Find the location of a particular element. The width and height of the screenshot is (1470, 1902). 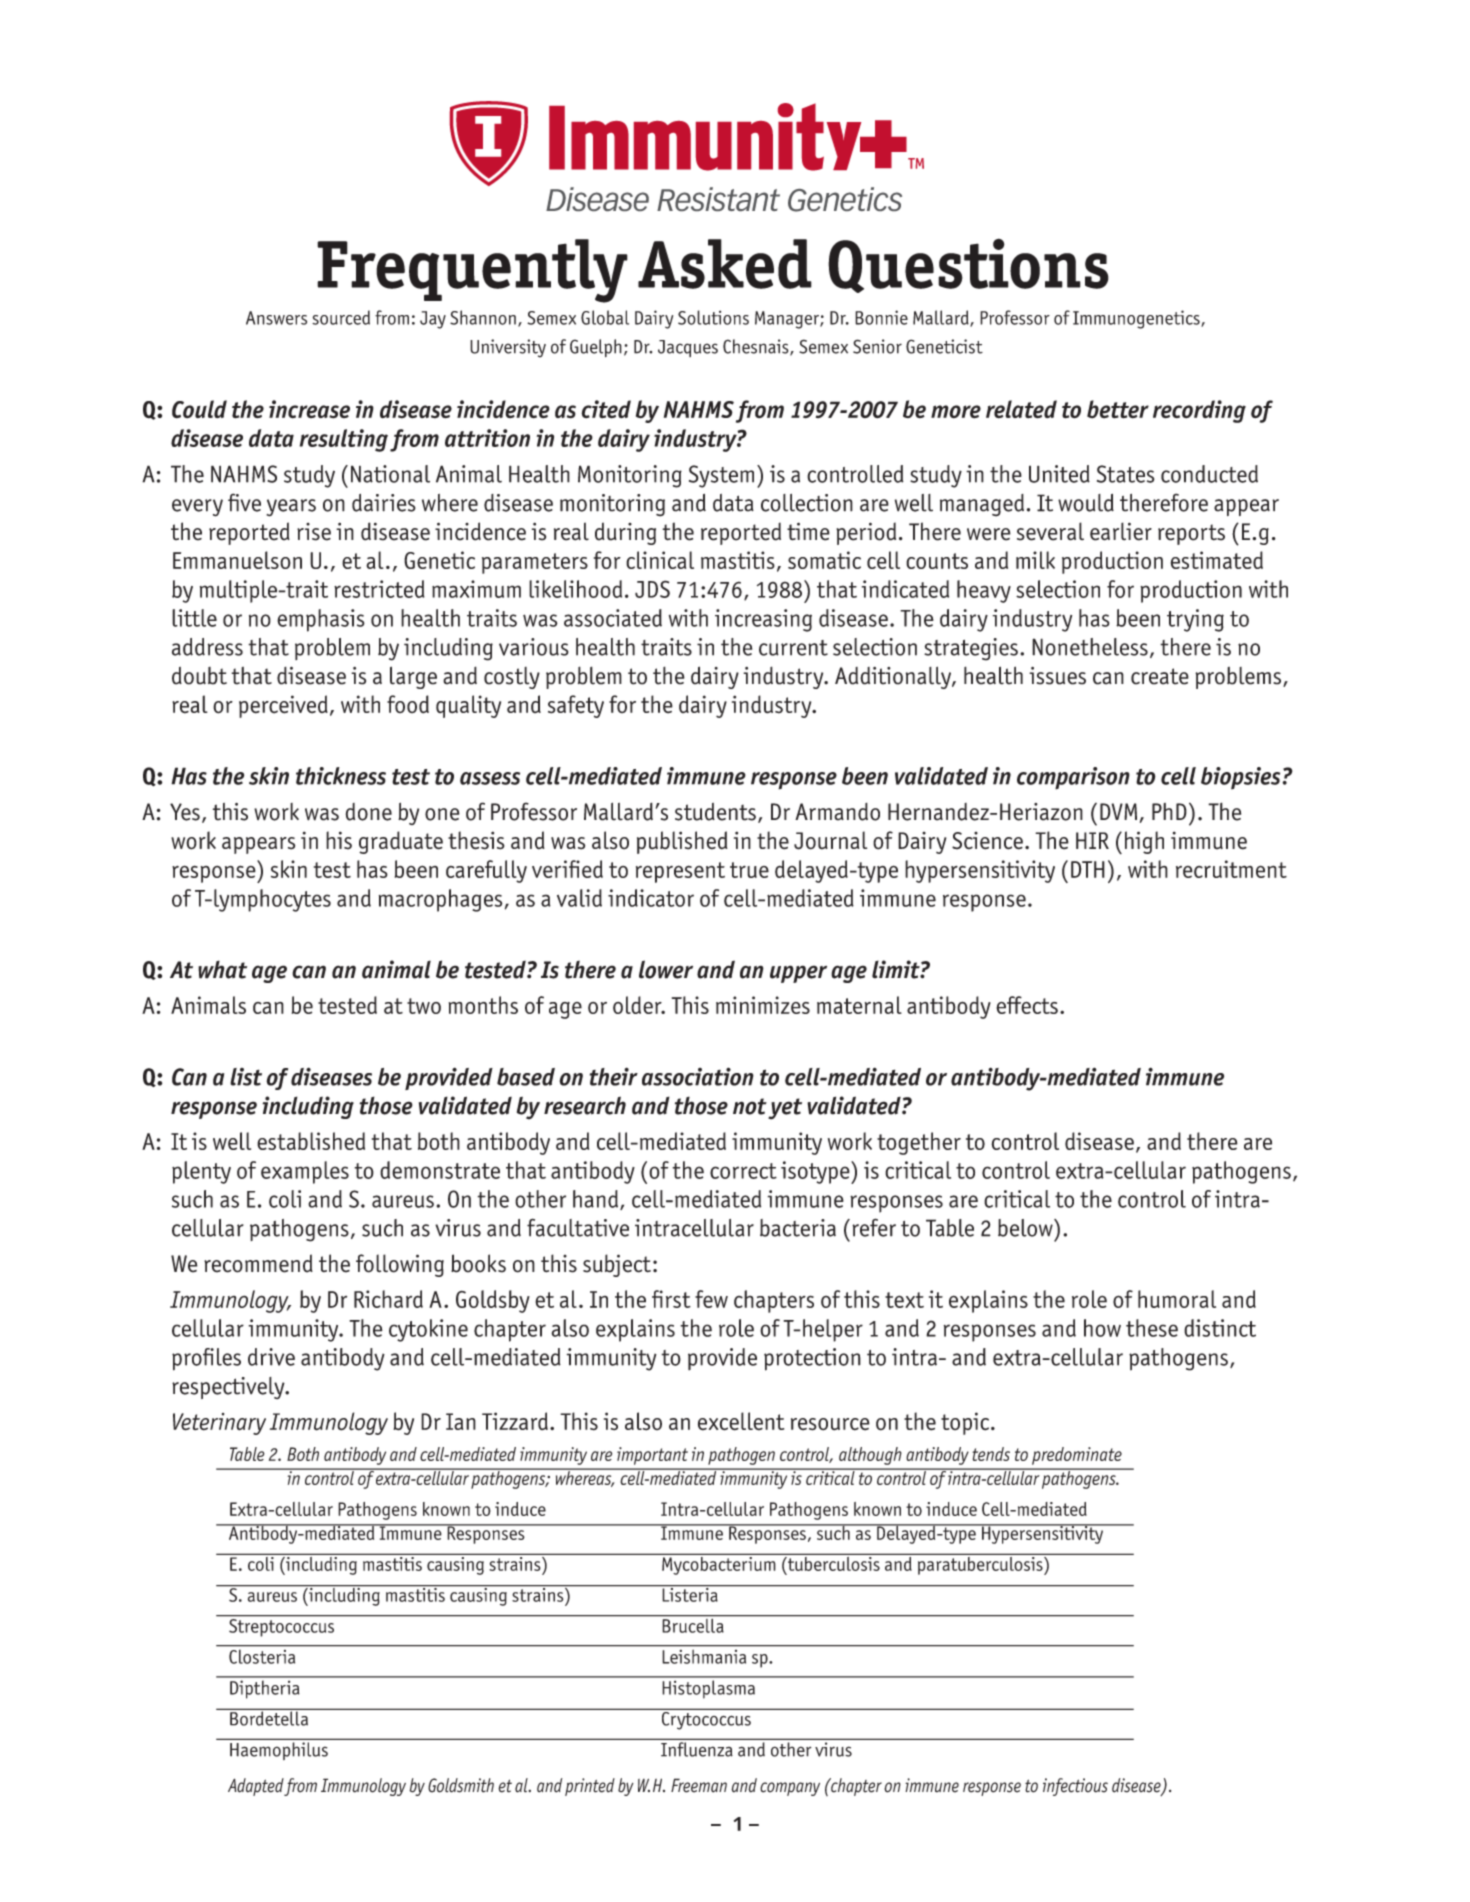

better is located at coordinates (1118, 409).
